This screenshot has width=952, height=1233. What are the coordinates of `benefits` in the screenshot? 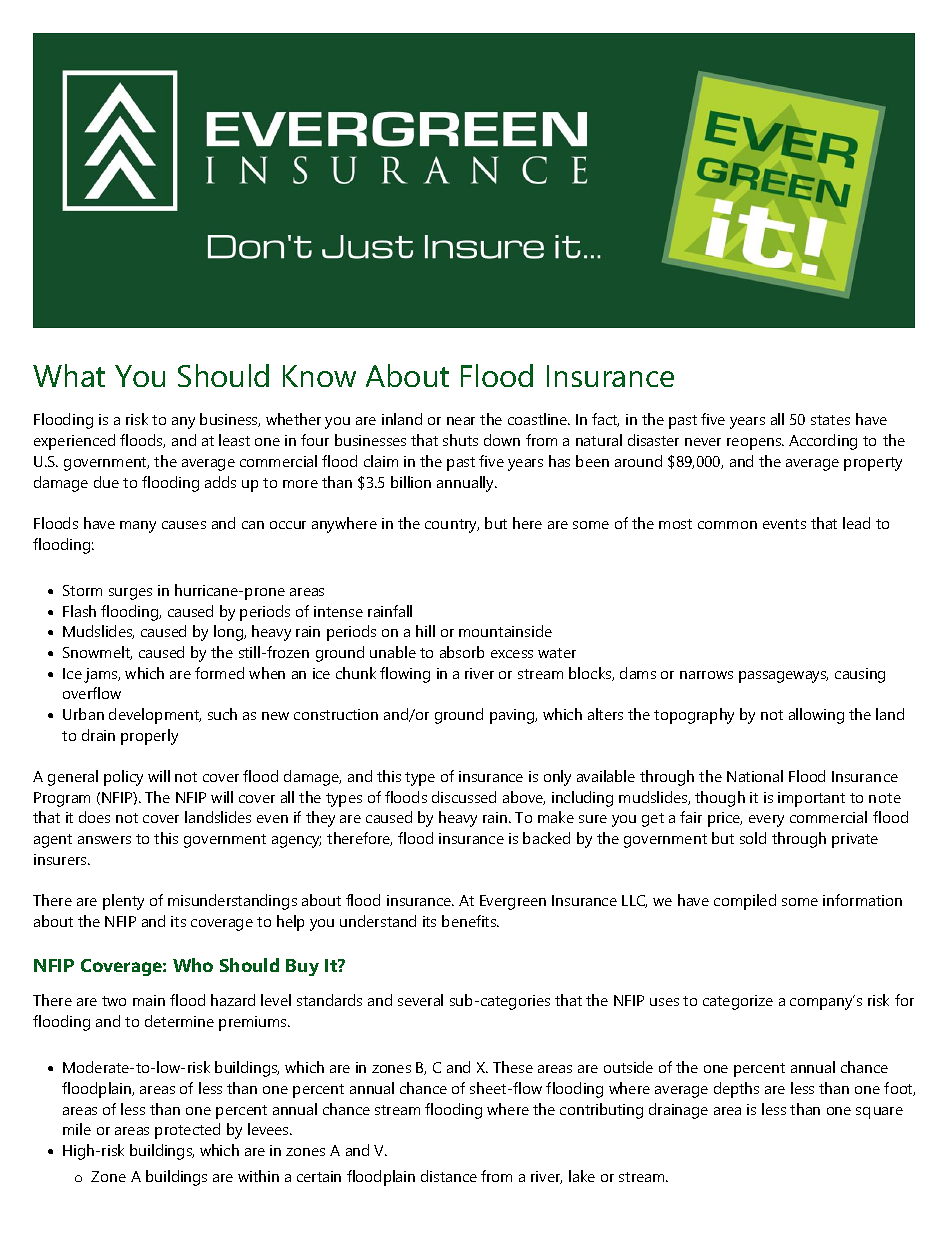 It's located at (470, 921).
